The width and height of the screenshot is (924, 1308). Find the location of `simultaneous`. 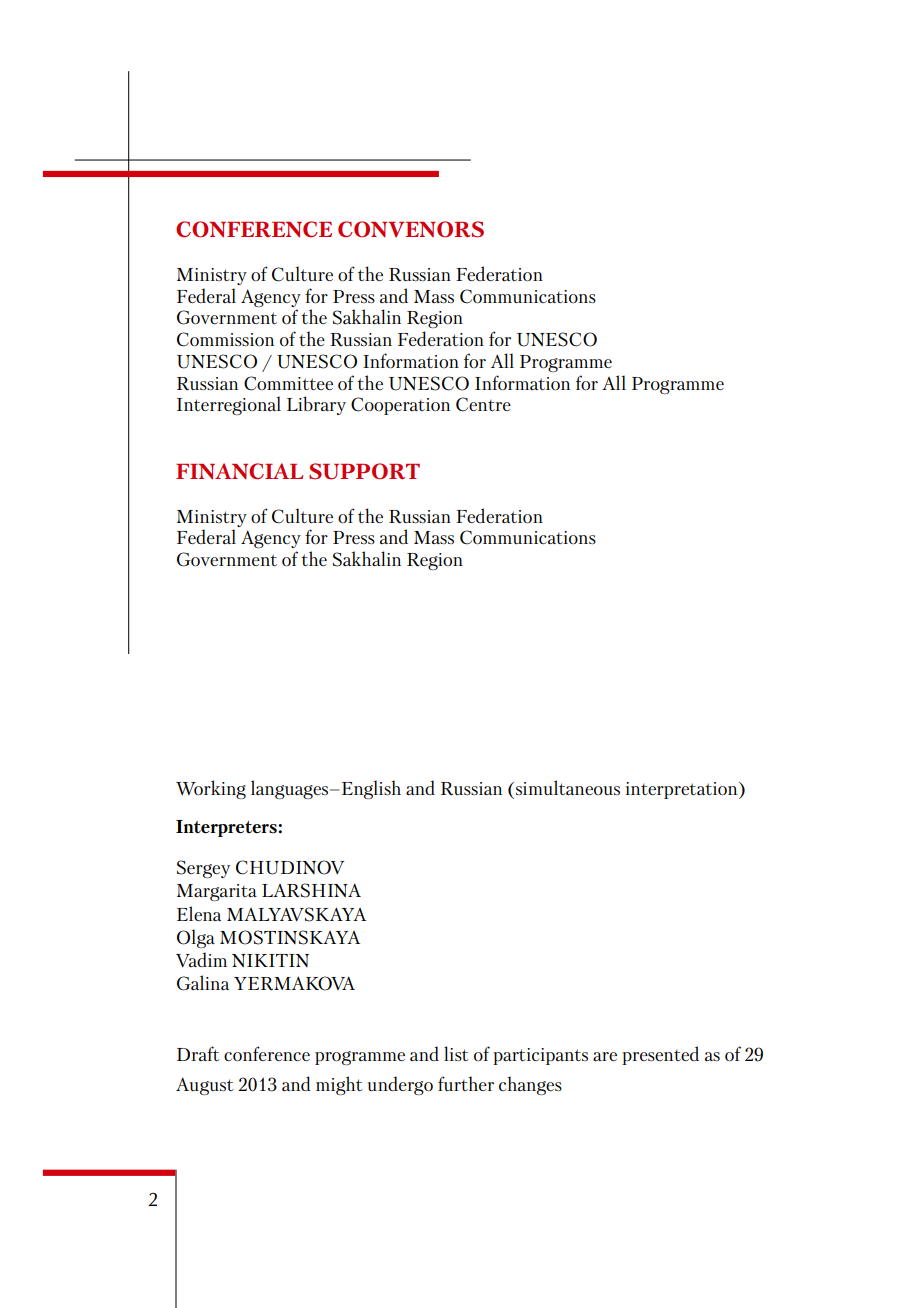

simultaneous is located at coordinates (568, 787).
